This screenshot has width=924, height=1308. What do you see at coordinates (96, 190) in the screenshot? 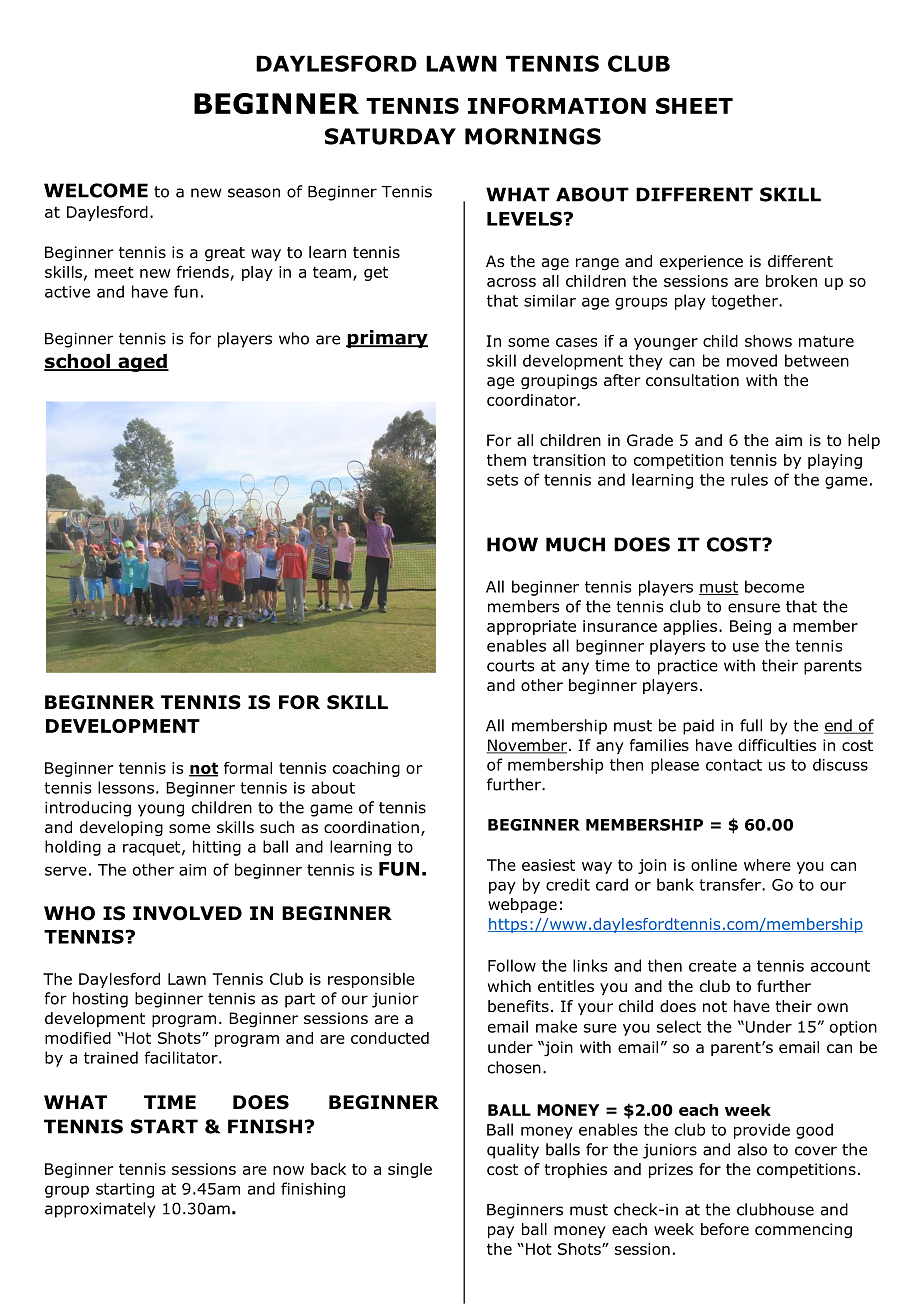
I see `WELCOME` at bounding box center [96, 190].
